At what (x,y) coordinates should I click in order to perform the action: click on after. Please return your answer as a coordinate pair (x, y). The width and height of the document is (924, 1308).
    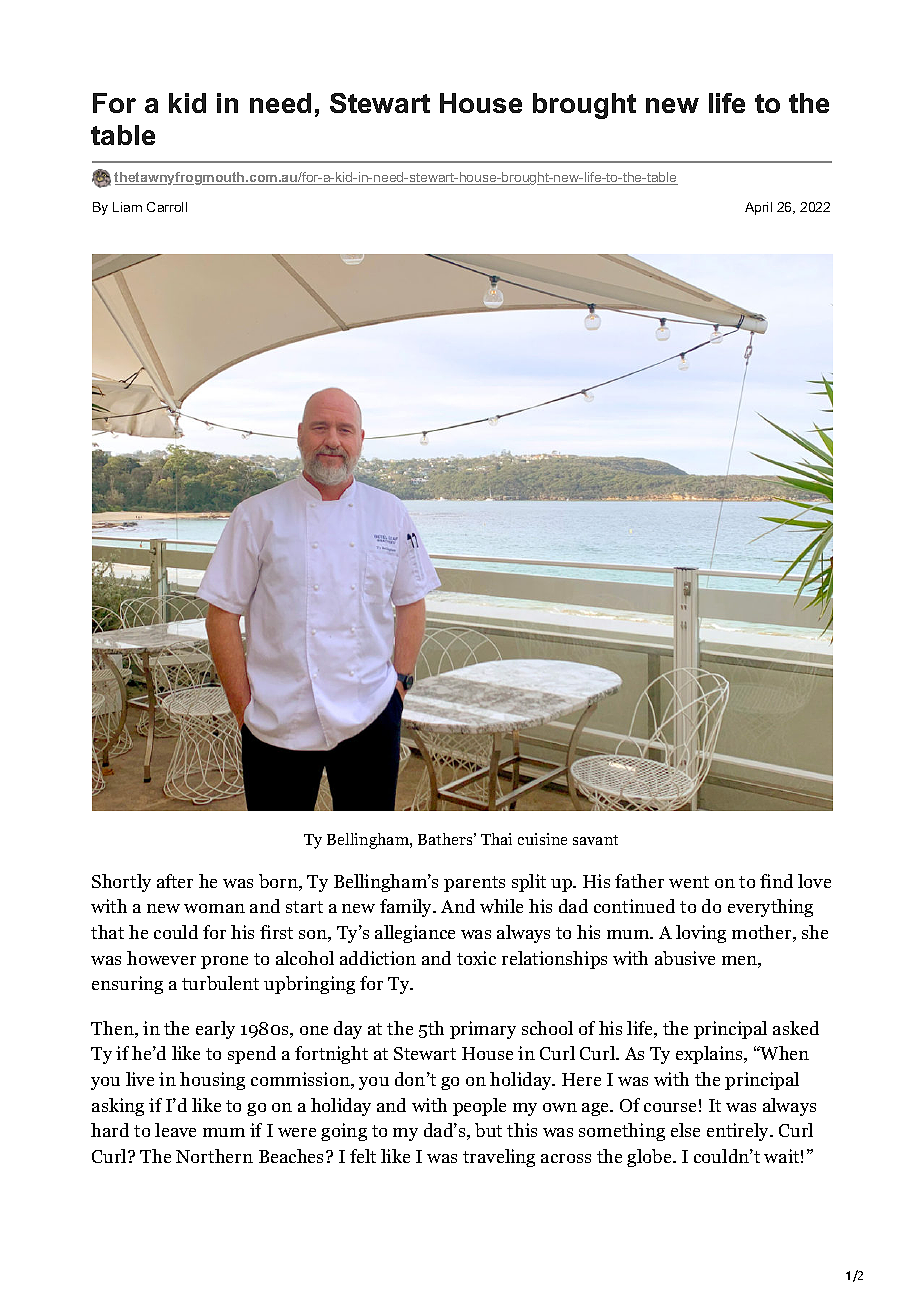
    Looking at the image, I should click on (175, 881).
